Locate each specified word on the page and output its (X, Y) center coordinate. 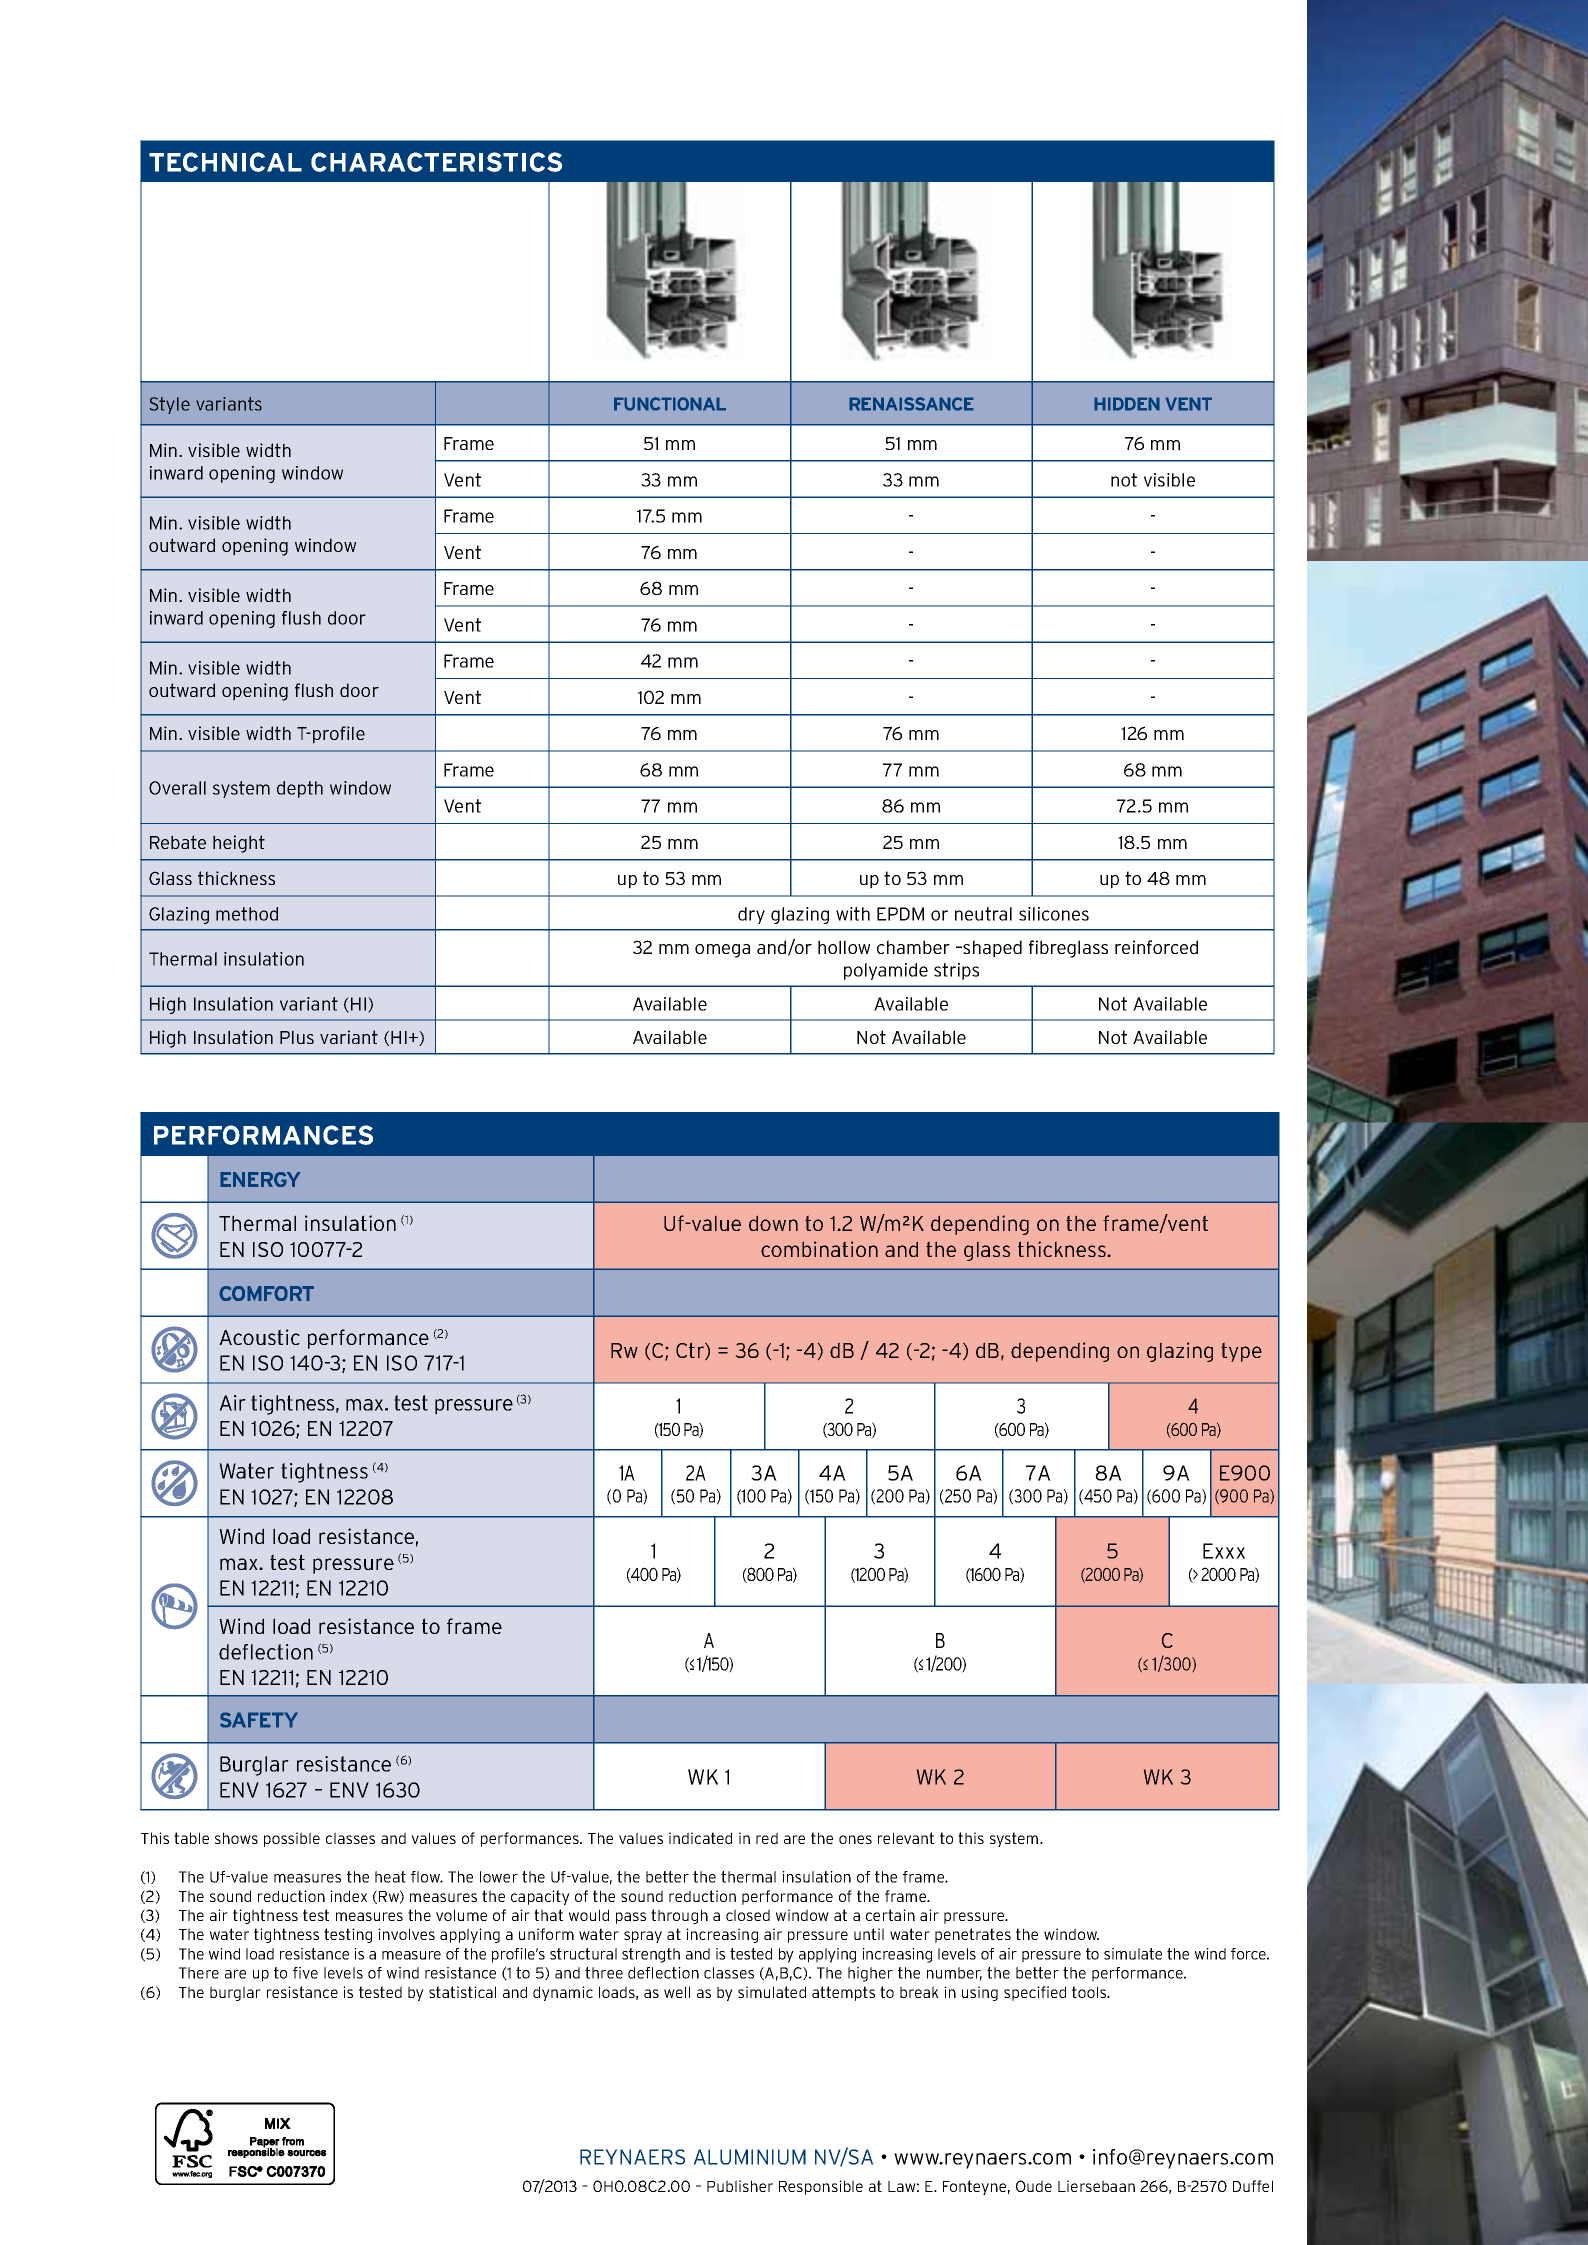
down (773, 1223)
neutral (983, 914)
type (1241, 1352)
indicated (700, 1838)
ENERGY (260, 1179)
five (305, 1973)
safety (259, 1720)
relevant (906, 1838)
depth (300, 789)
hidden (1127, 404)
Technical (225, 162)
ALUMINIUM (749, 2157)
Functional (670, 404)
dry (751, 915)
